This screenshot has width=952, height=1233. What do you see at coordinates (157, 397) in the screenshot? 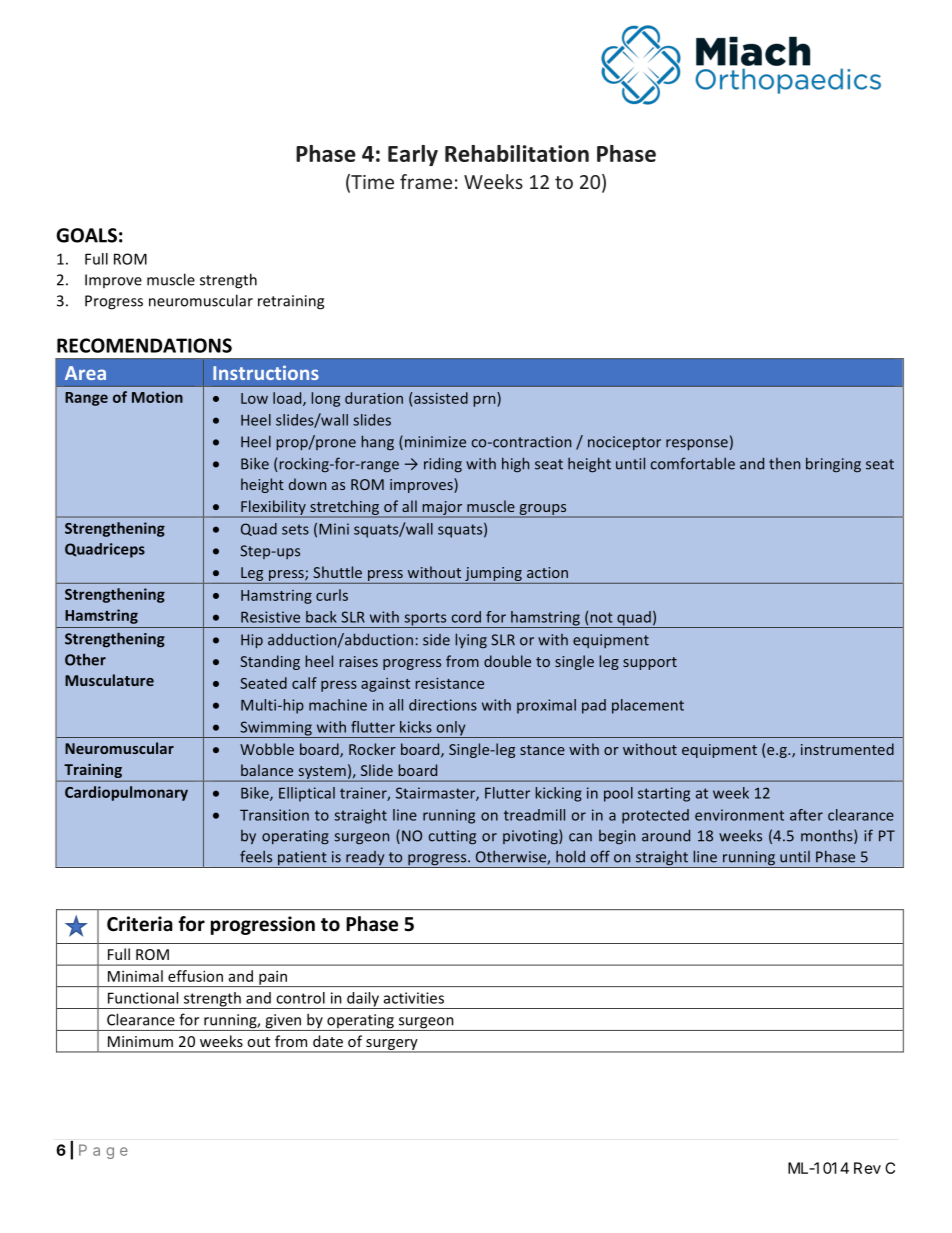
I see `Motion` at bounding box center [157, 397].
